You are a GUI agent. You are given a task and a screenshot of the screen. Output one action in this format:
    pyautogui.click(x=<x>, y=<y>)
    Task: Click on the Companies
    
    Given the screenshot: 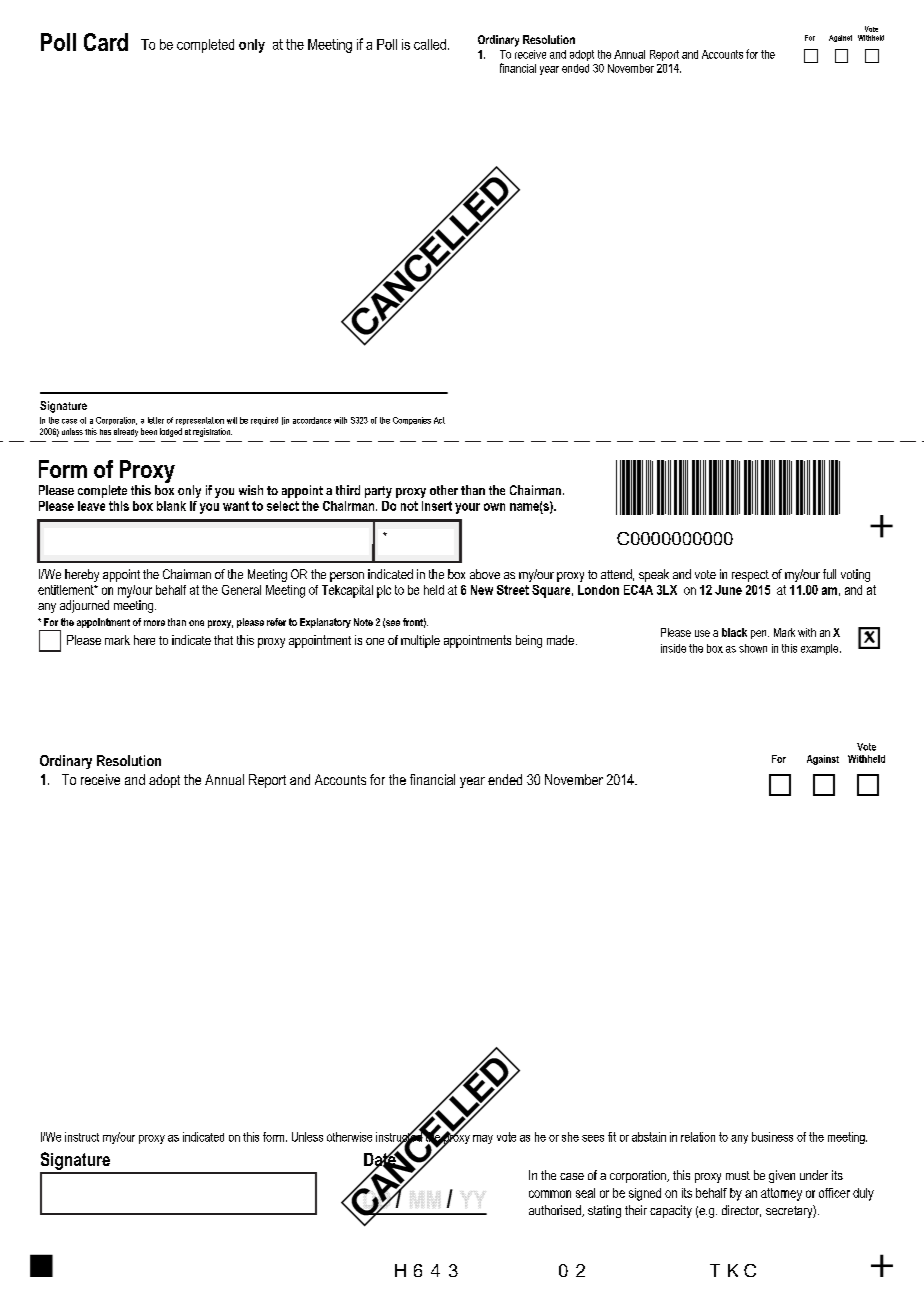 What is the action you would take?
    pyautogui.click(x=412, y=421)
